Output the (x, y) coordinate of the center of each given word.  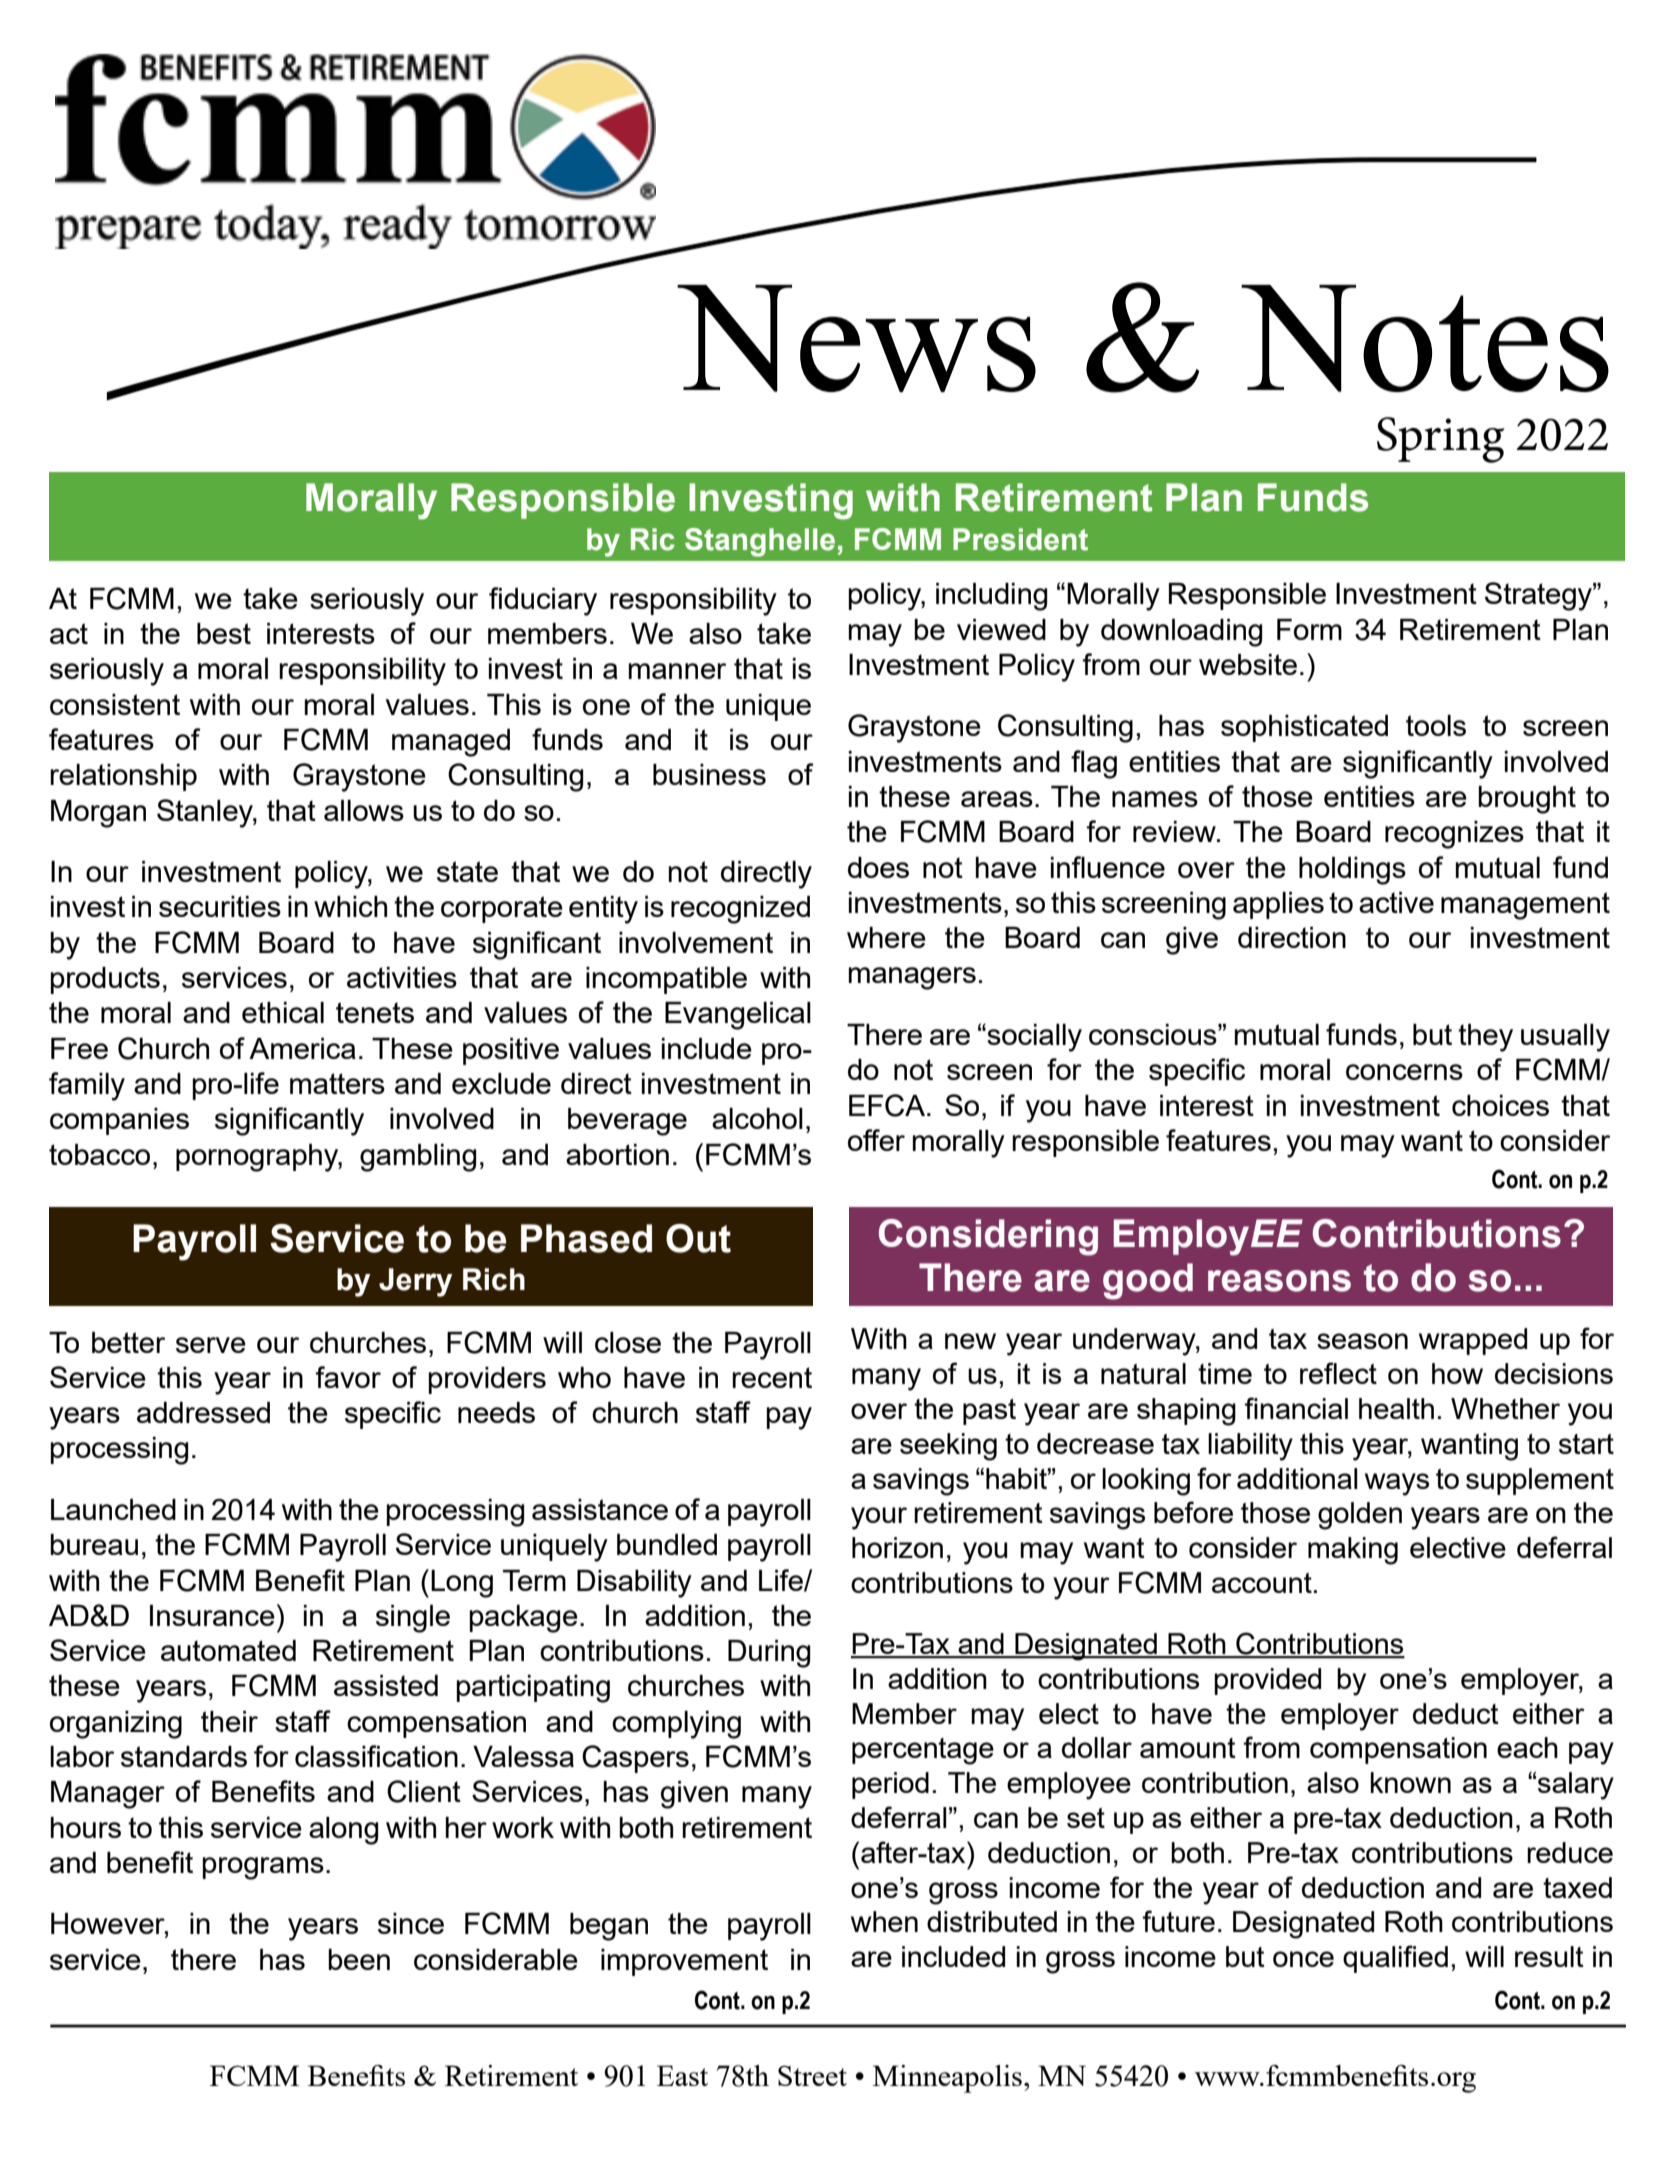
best (224, 633)
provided (1267, 1681)
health (1396, 1408)
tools (1436, 725)
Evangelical (738, 1016)
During (769, 1654)
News (856, 338)
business (709, 774)
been (359, 1959)
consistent (115, 704)
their (229, 1721)
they (1485, 1038)
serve (211, 1345)
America (302, 1048)
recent (772, 1377)
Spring (1440, 440)
